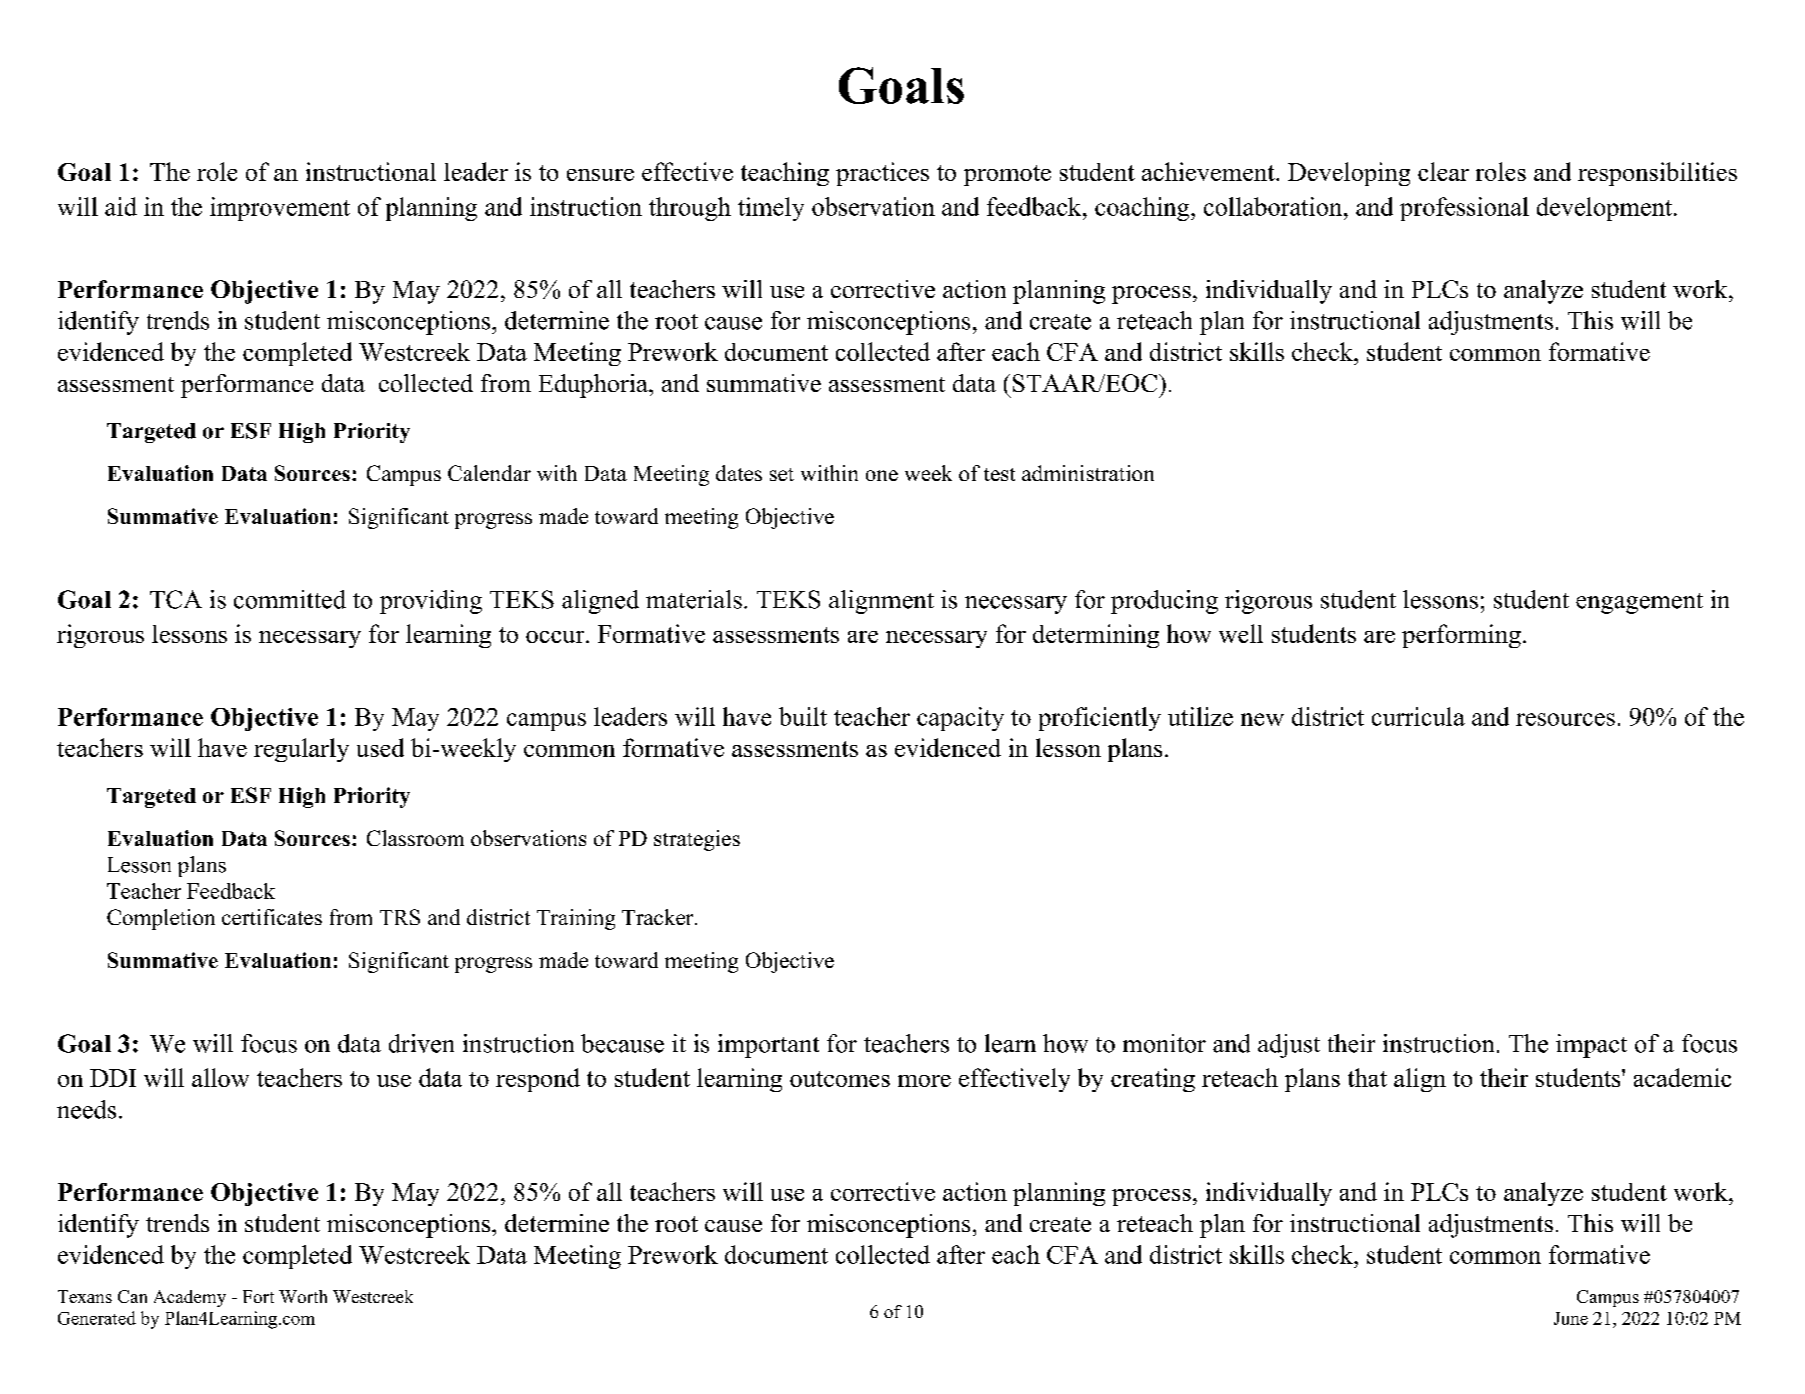 This document has height=1394, width=1805. What do you see at coordinates (280, 209) in the document?
I see `improvement` at bounding box center [280, 209].
